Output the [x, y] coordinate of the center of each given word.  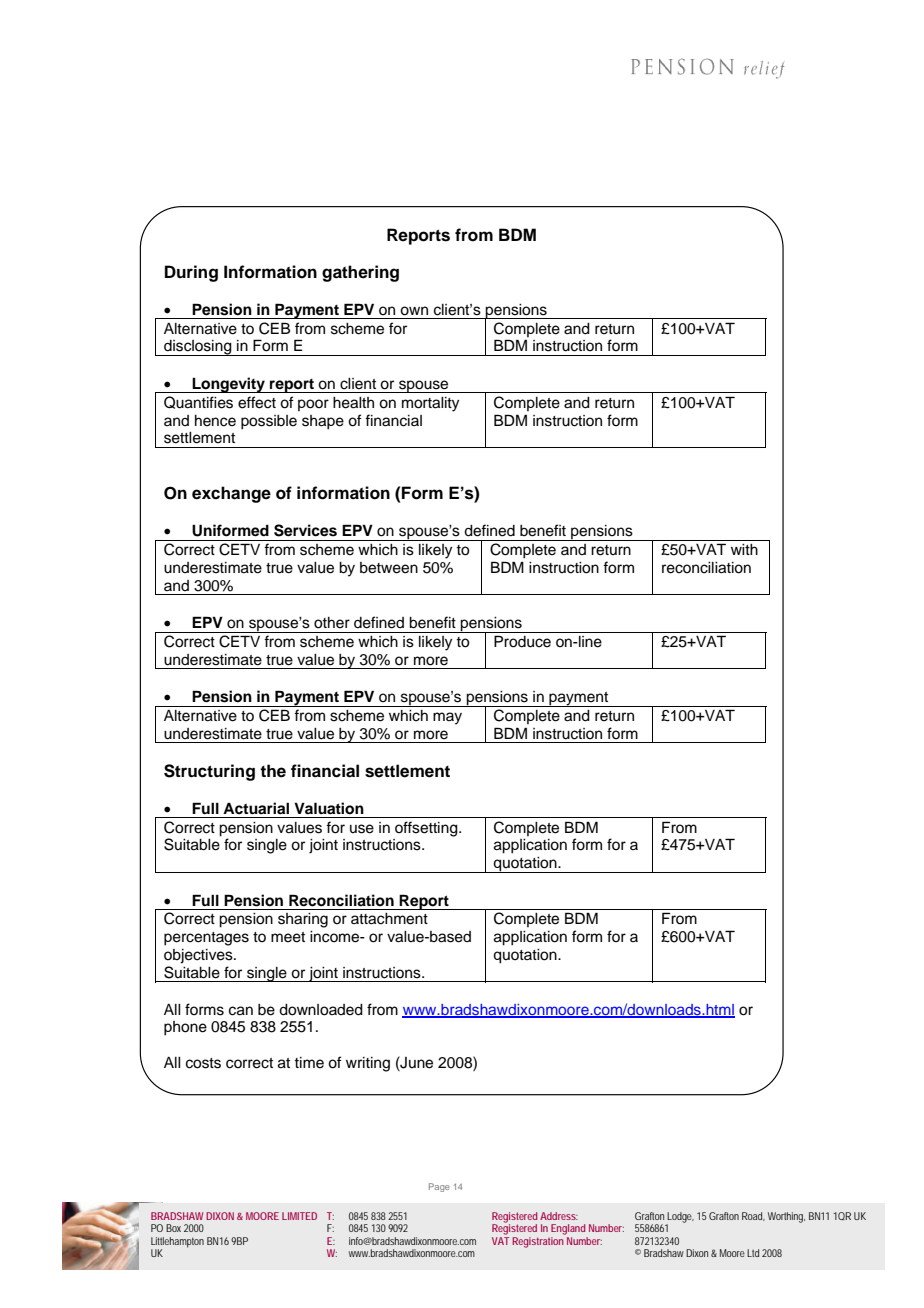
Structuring [209, 772]
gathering [360, 273]
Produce [522, 641]
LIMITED [299, 1216]
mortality [430, 404]
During [191, 273]
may [447, 718]
